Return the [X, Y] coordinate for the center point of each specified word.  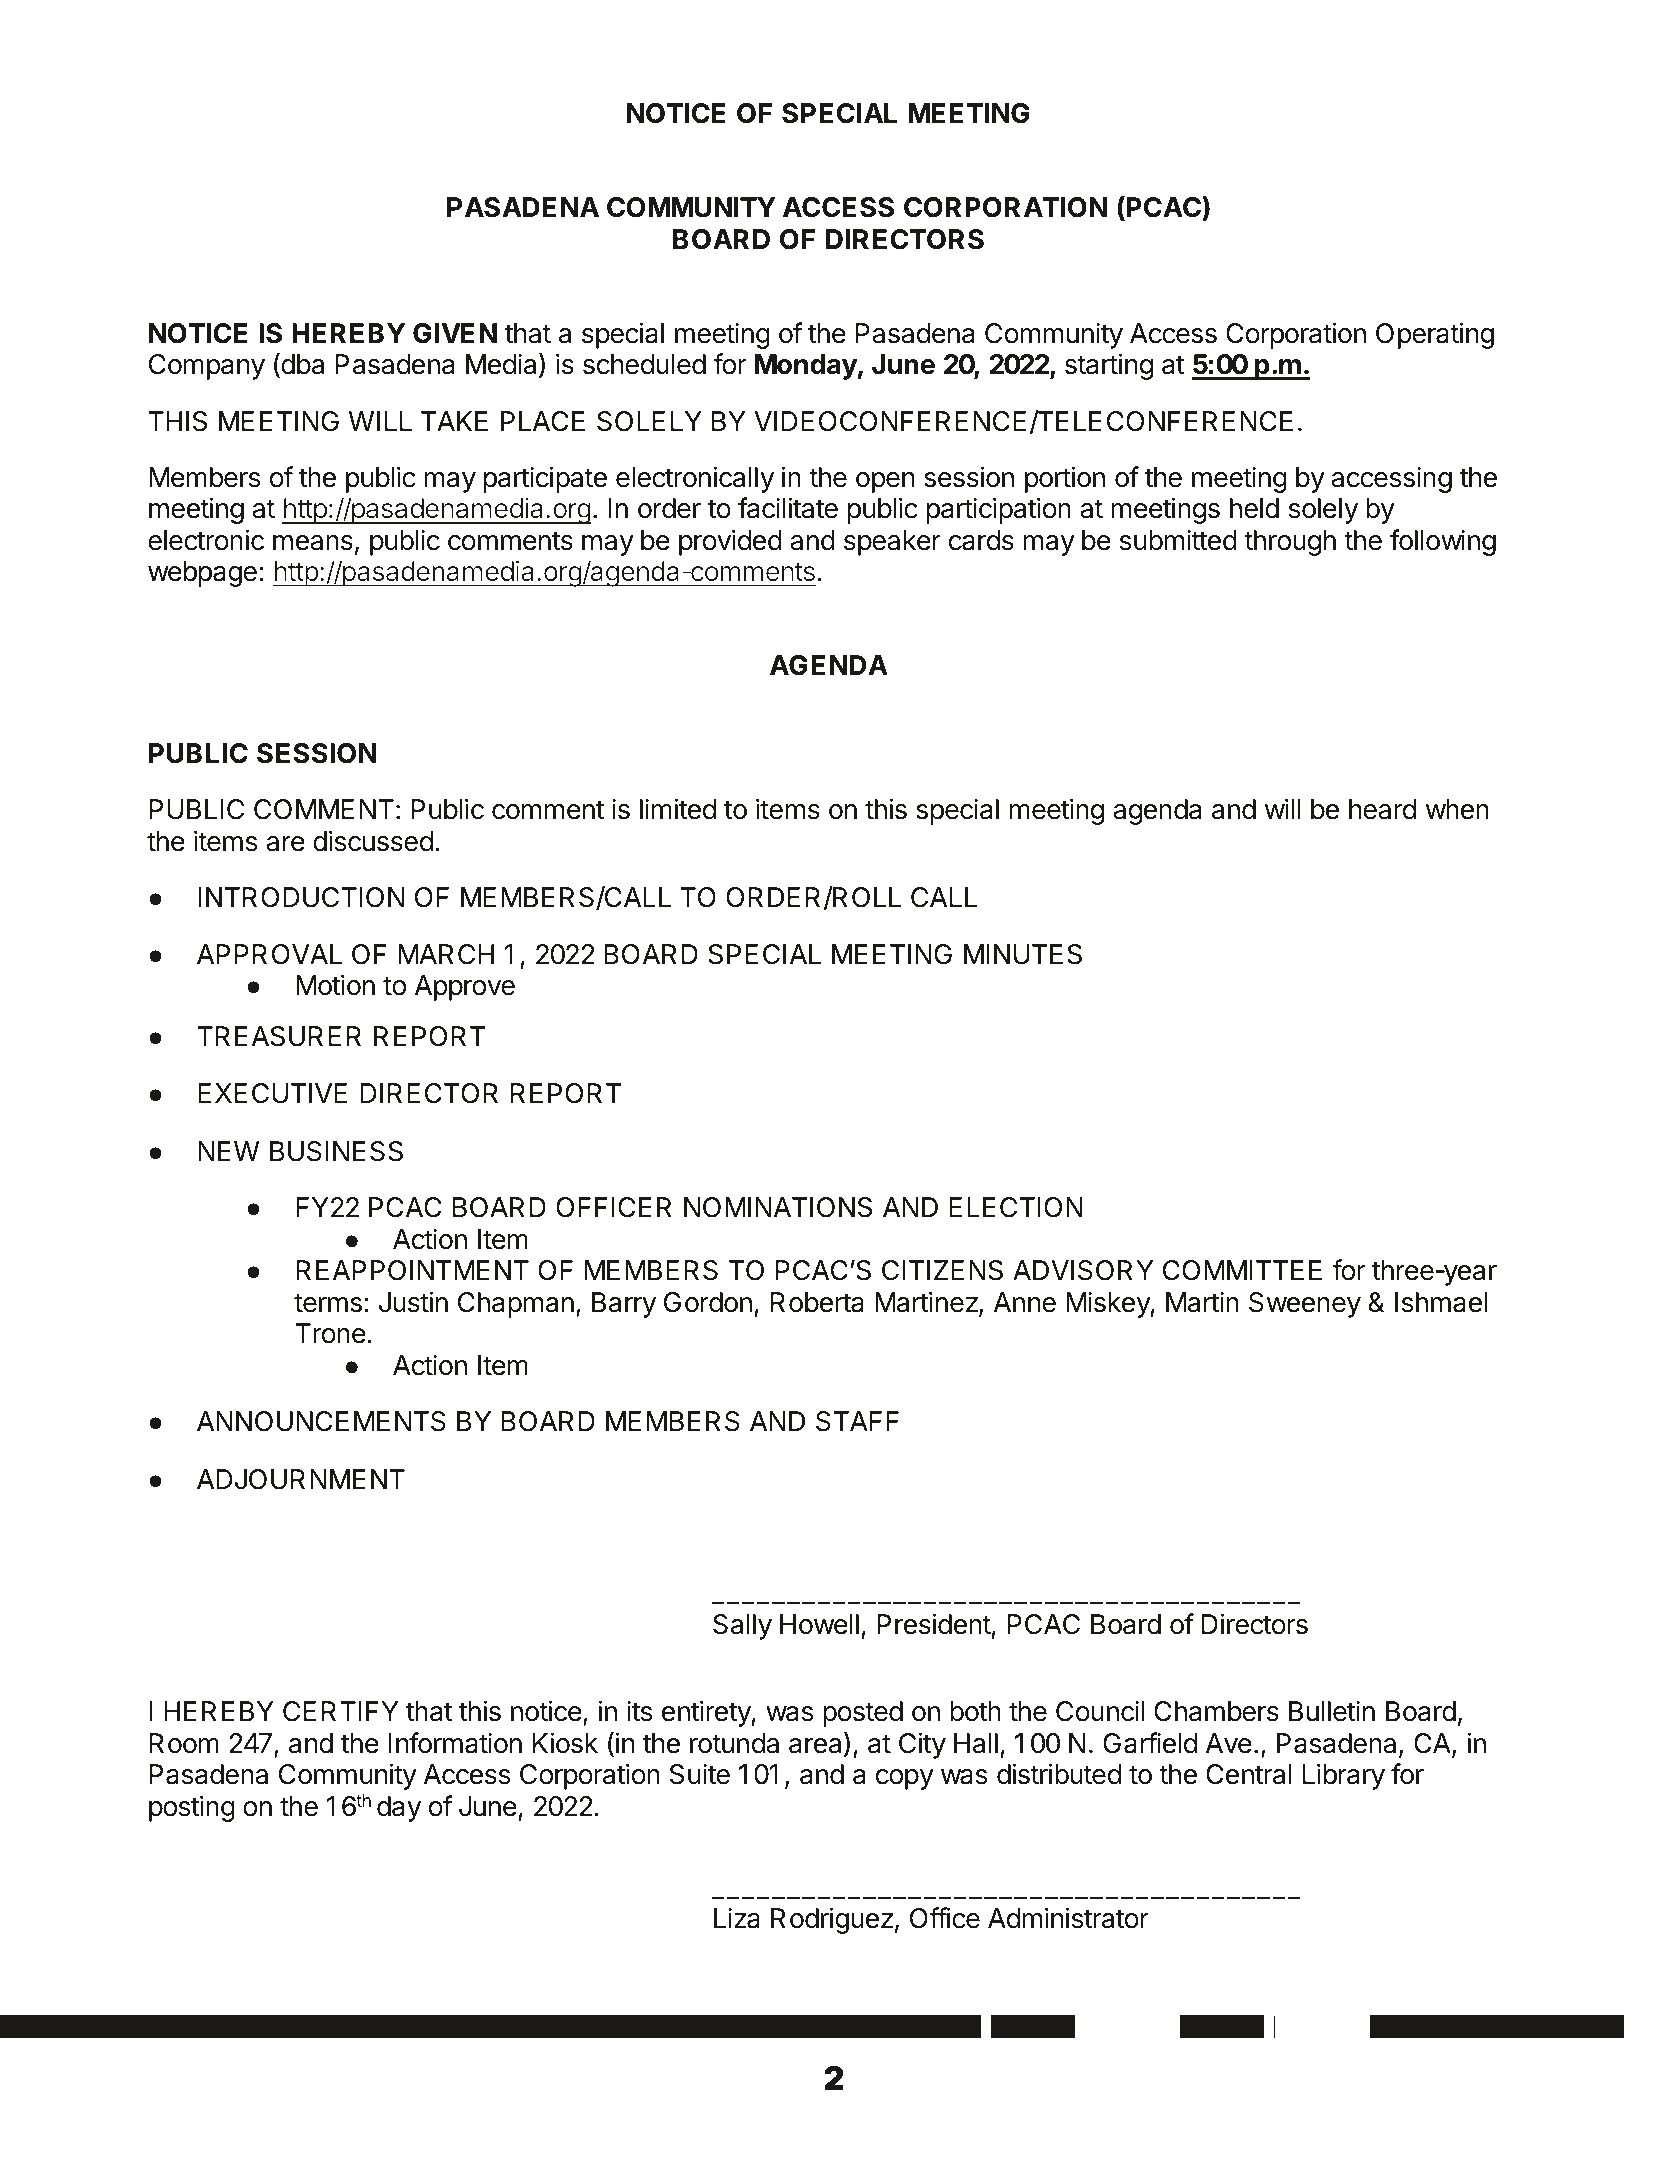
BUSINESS [336, 1151]
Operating [1435, 335]
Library [1344, 1776]
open [885, 482]
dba [301, 365]
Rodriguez [832, 1920]
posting [192, 1808]
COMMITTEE [1242, 1270]
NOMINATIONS [778, 1207]
